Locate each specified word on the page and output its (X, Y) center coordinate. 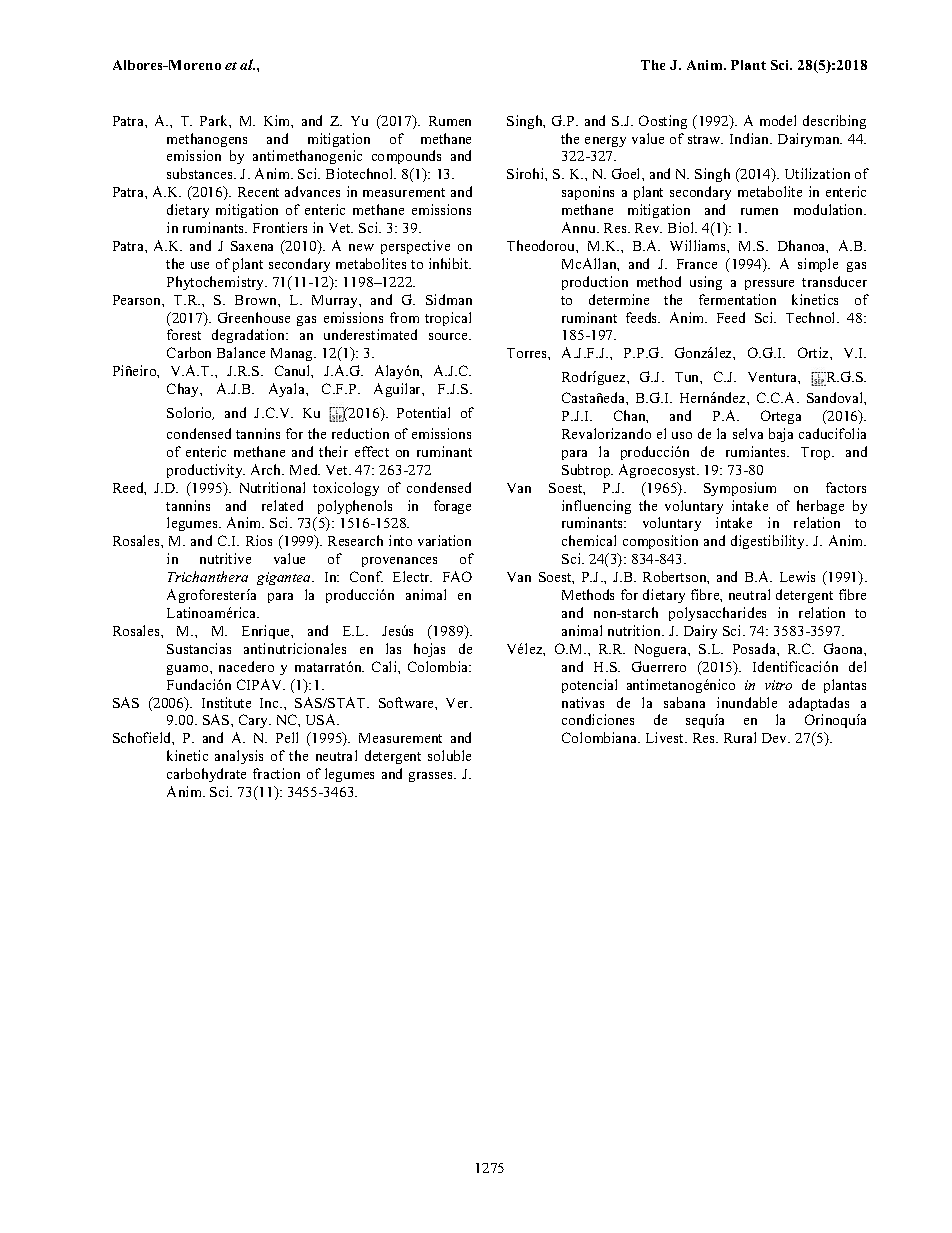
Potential (423, 412)
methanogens (207, 140)
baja (781, 435)
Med (305, 469)
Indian (751, 138)
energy (605, 142)
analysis (239, 757)
